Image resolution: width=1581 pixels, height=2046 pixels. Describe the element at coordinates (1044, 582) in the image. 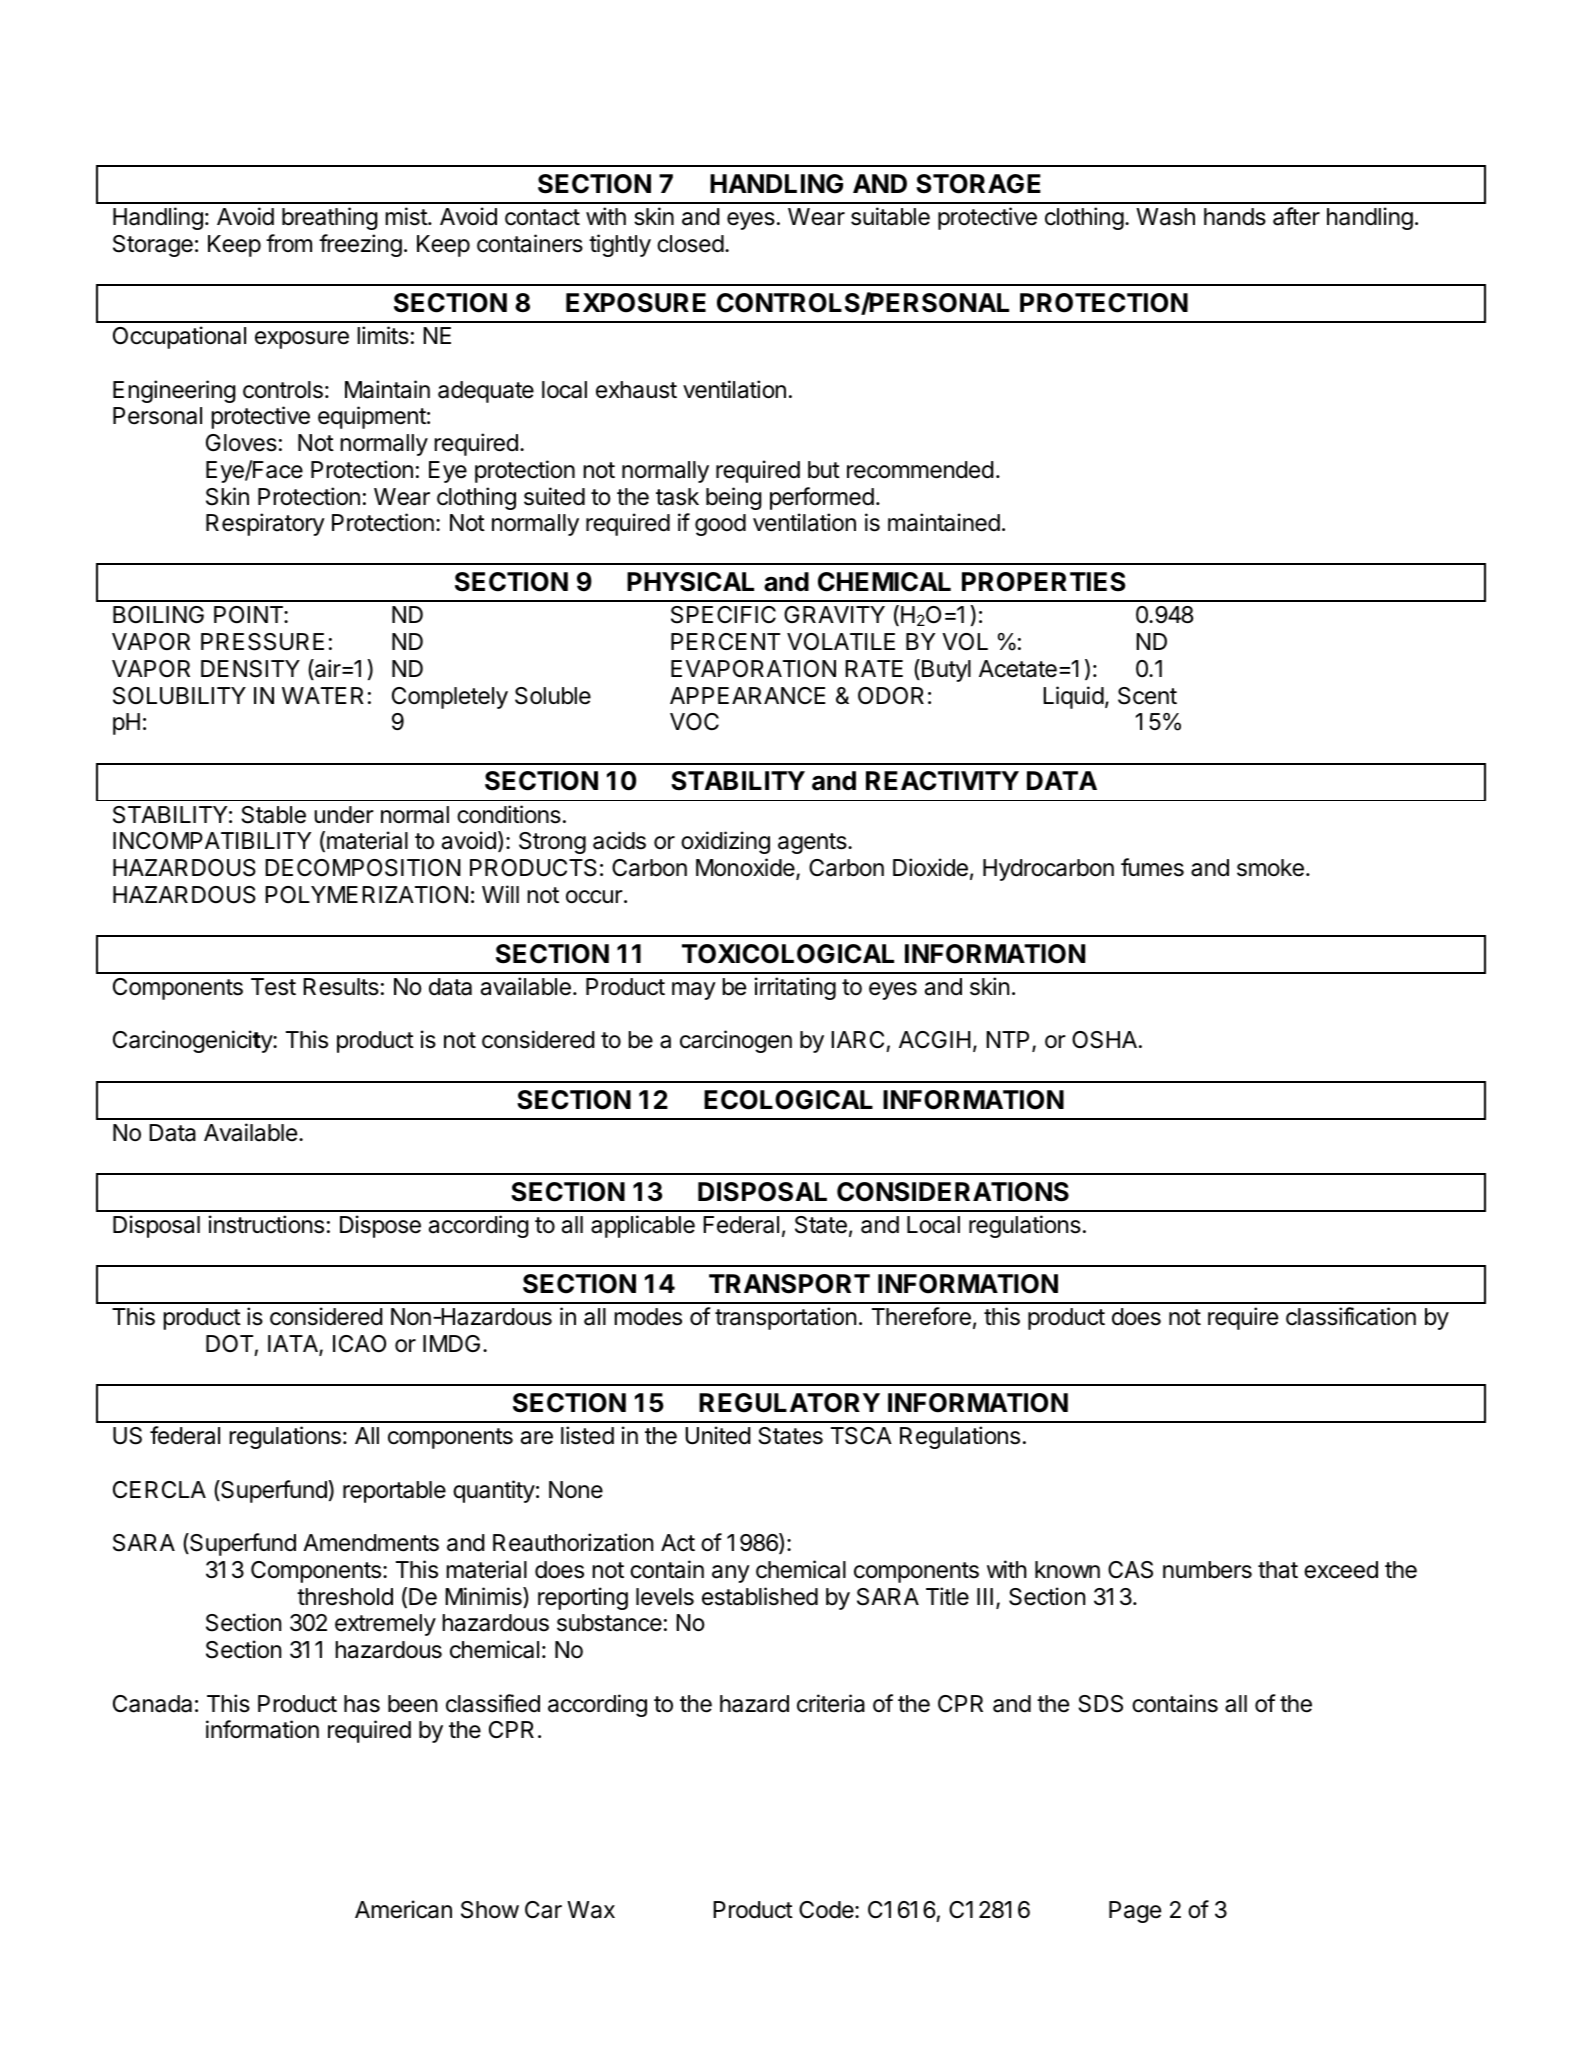

I see `PROPERTIES` at that location.
